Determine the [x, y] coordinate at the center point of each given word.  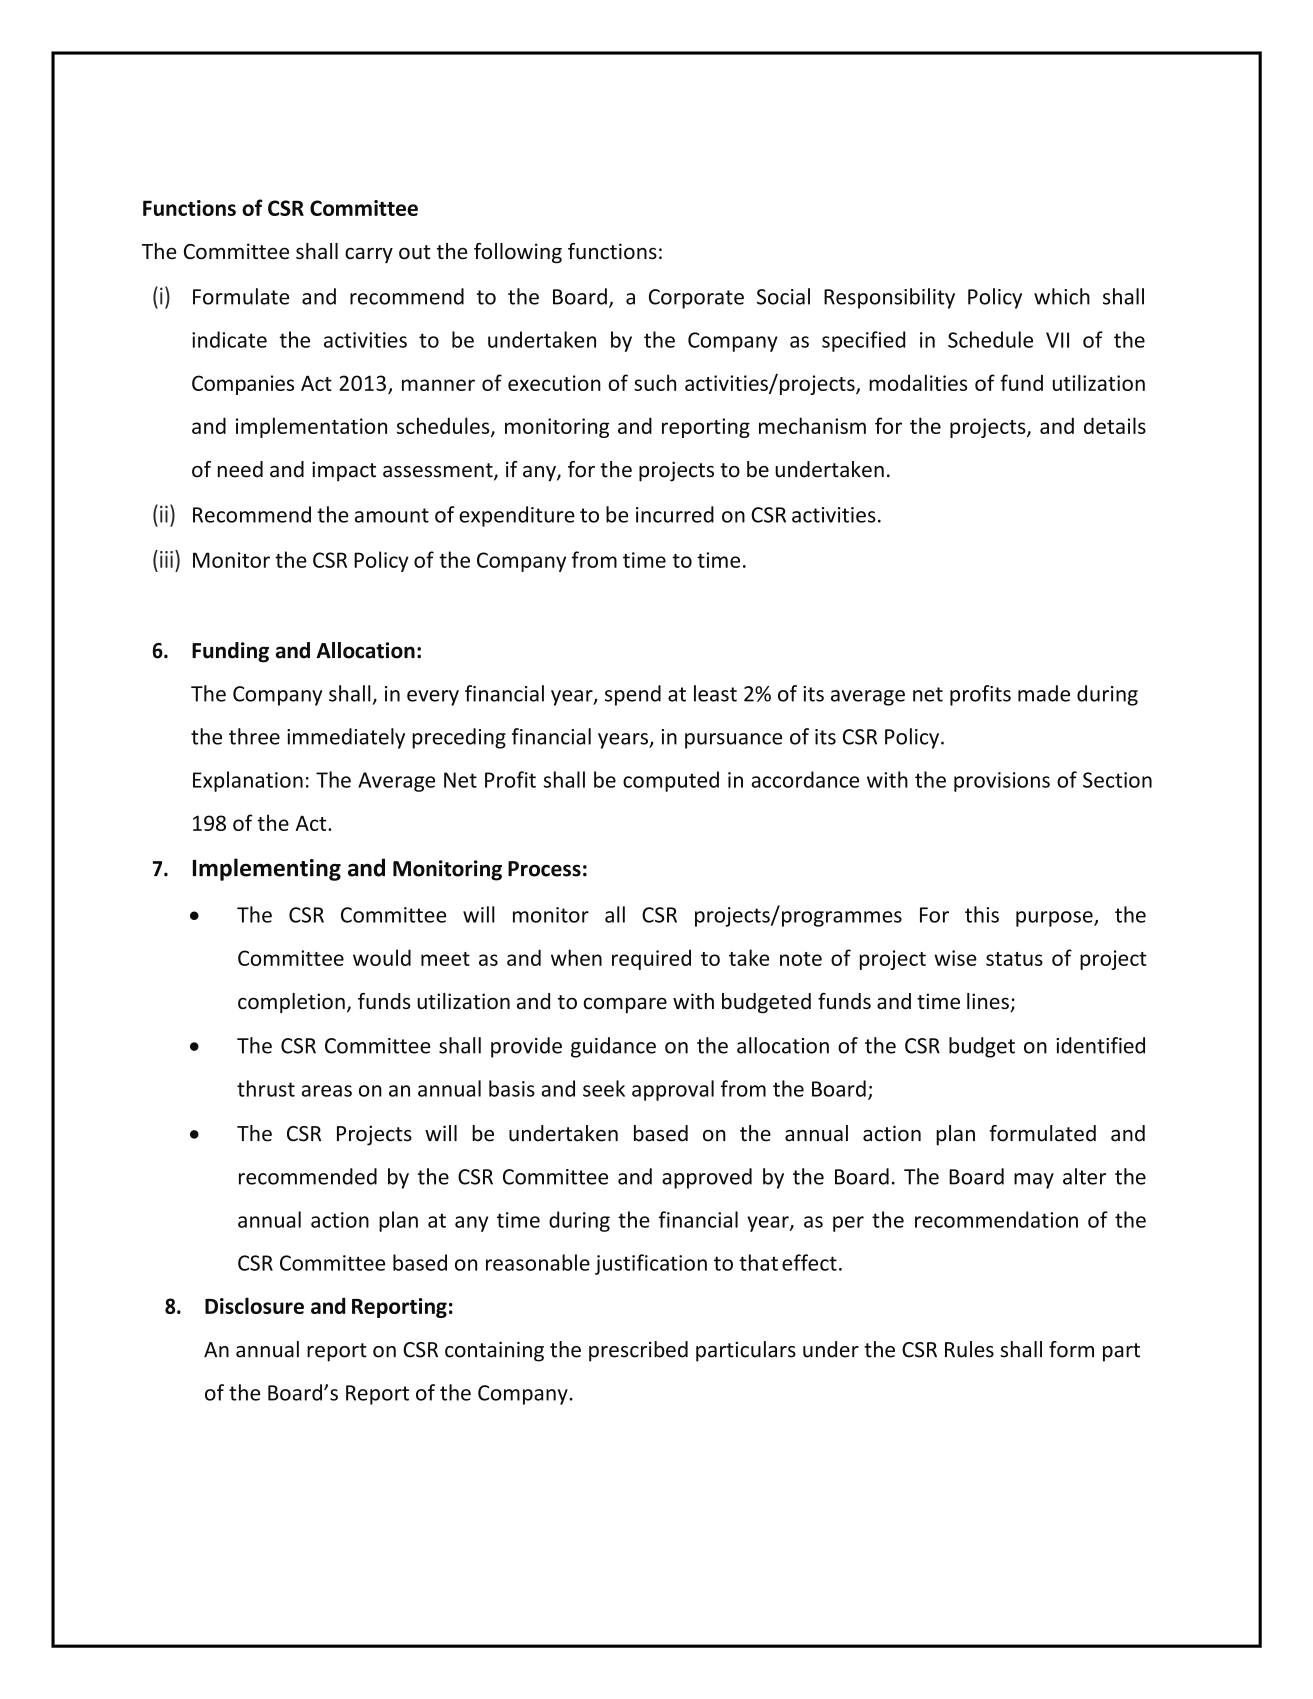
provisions [1002, 782]
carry [369, 255]
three [254, 736]
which [1062, 296]
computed [671, 781]
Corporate [696, 299]
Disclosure [254, 1305]
